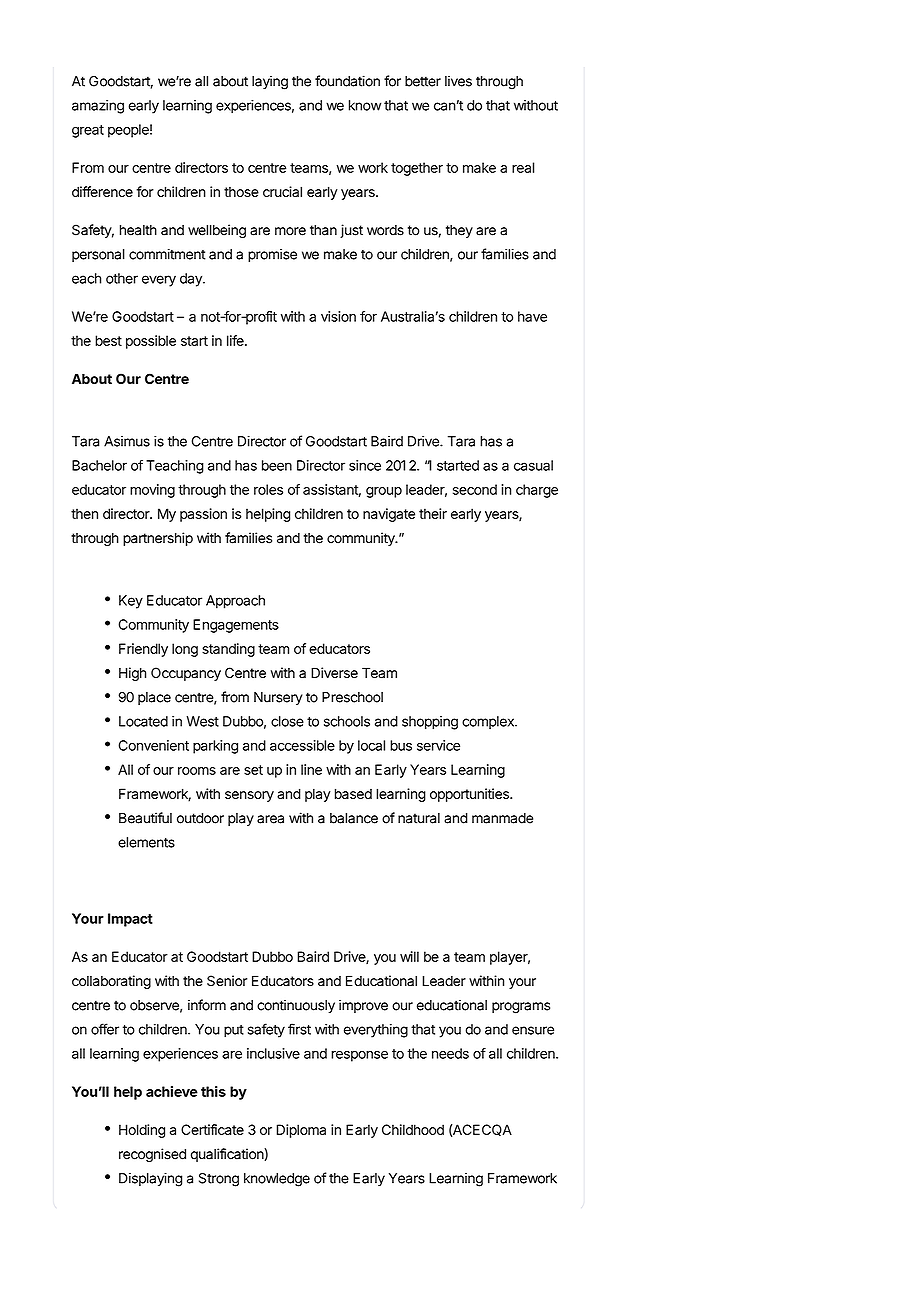  Describe the element at coordinates (470, 795) in the screenshot. I see `opportunities` at that location.
